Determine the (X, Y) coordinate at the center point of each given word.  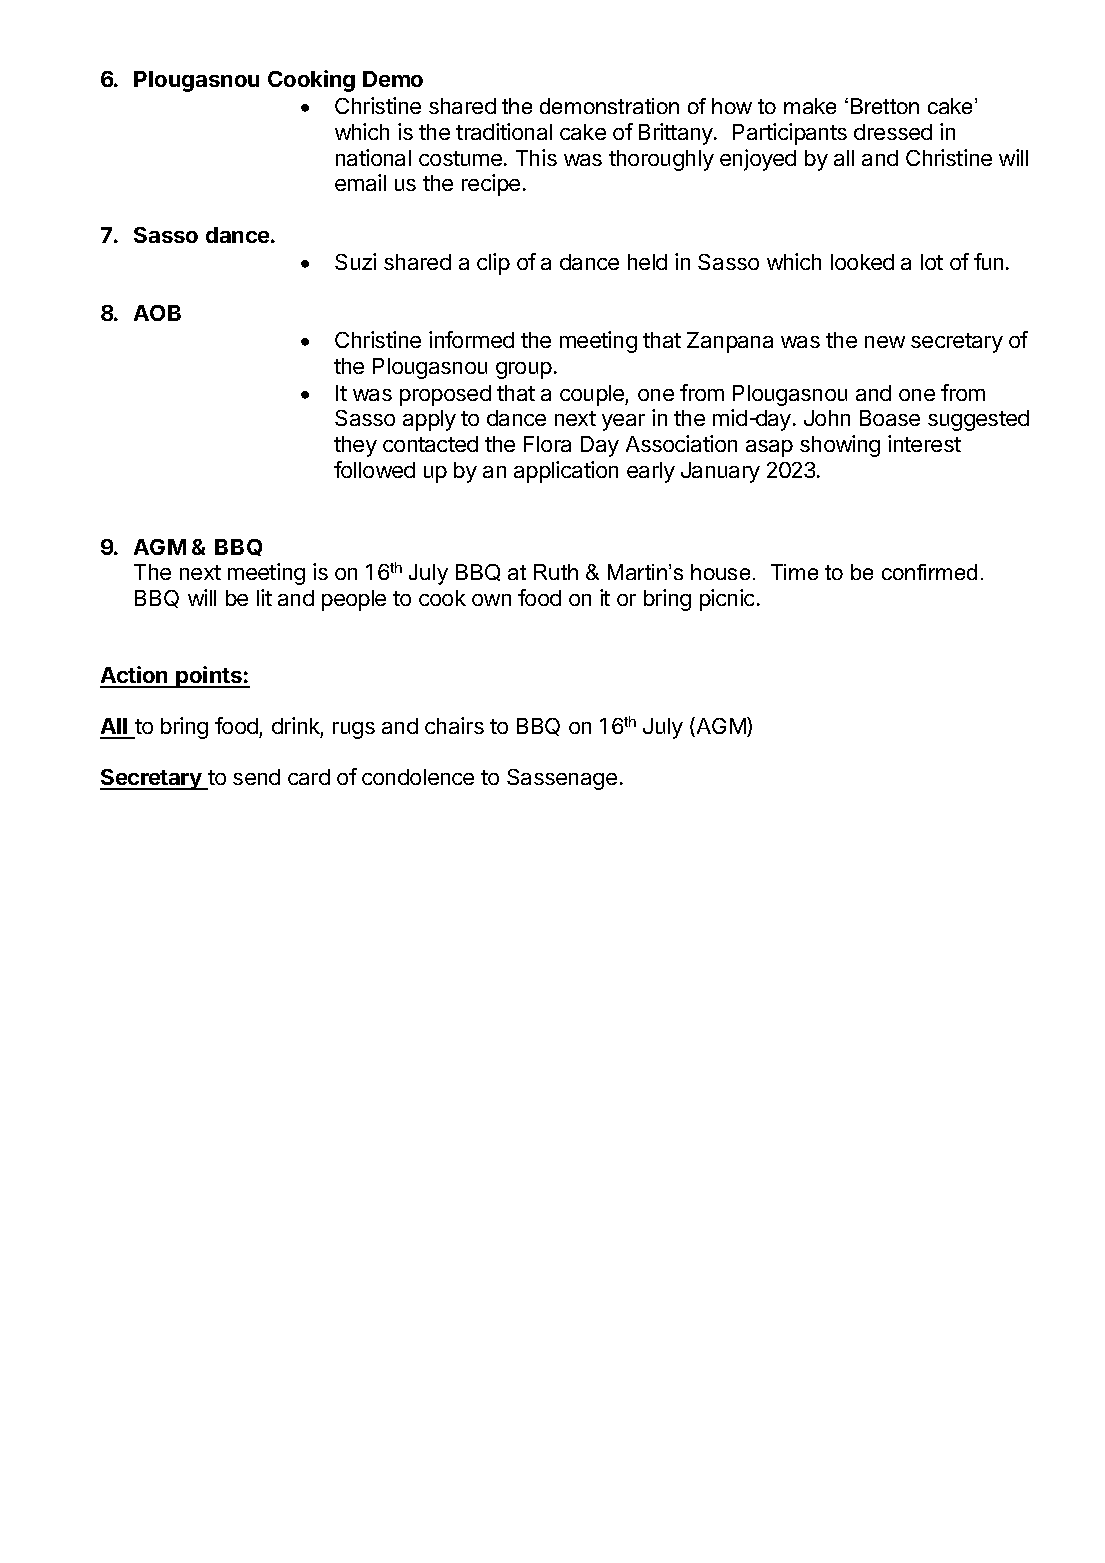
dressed (893, 132)
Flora (547, 444)
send (256, 777)
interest (924, 443)
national (373, 157)
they (355, 446)
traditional (504, 131)
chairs (454, 725)
